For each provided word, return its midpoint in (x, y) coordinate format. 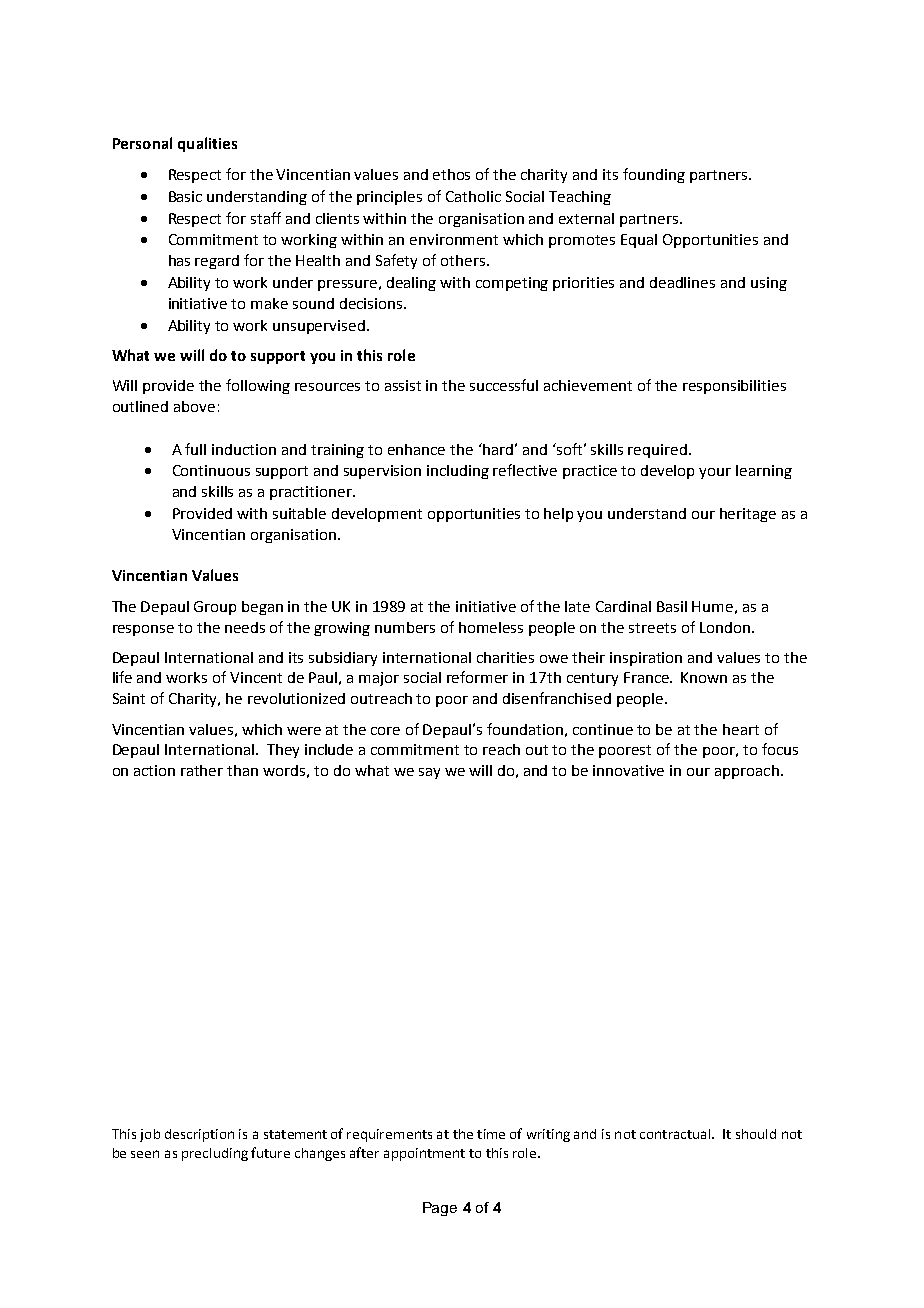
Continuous (211, 470)
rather (202, 770)
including (458, 472)
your (715, 473)
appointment (424, 1154)
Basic (185, 196)
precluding (215, 1154)
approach (747, 772)
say (429, 773)
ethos (451, 174)
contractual (676, 1134)
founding (654, 175)
